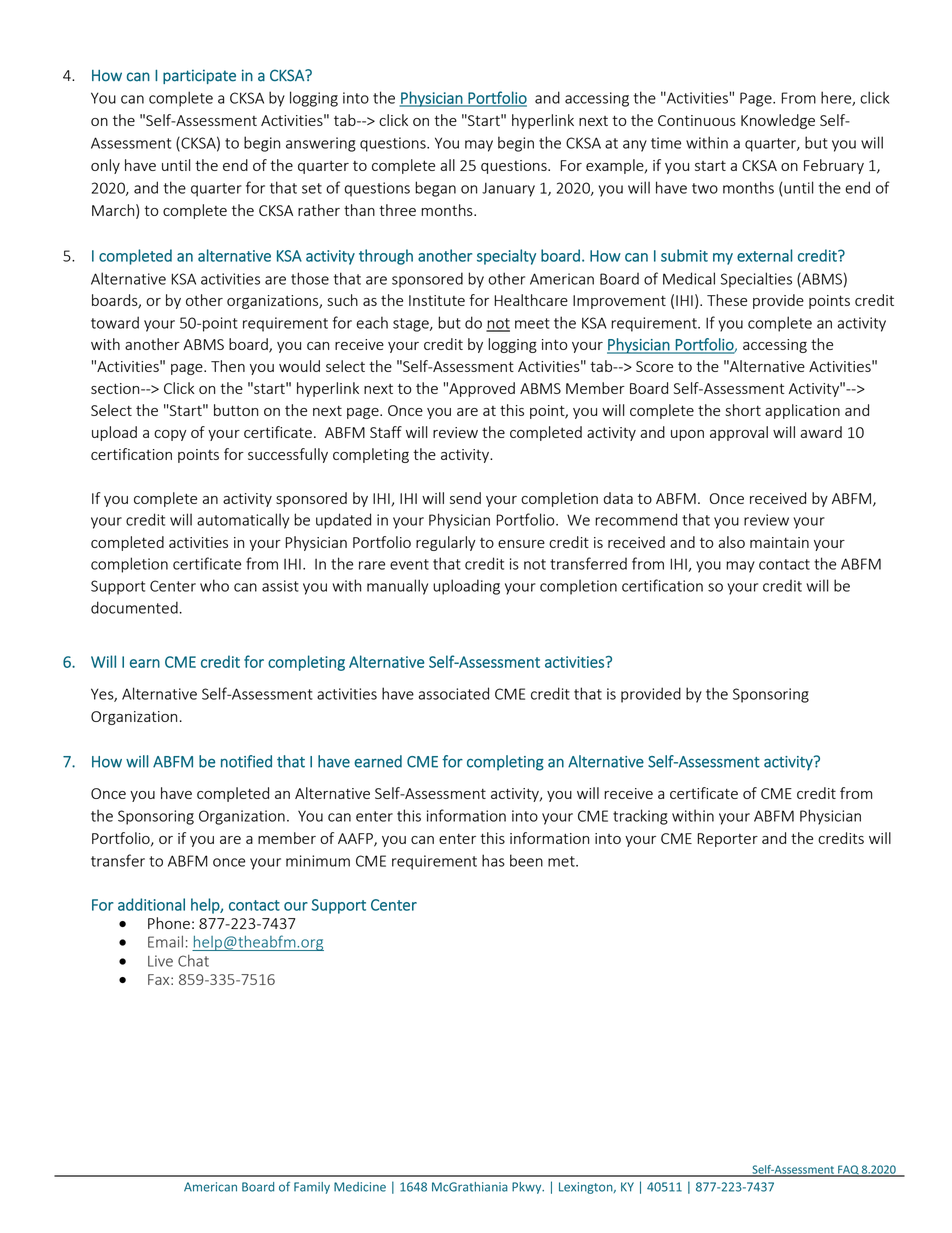 The height and width of the image is (1233, 952). I want to click on Chat, so click(193, 961).
